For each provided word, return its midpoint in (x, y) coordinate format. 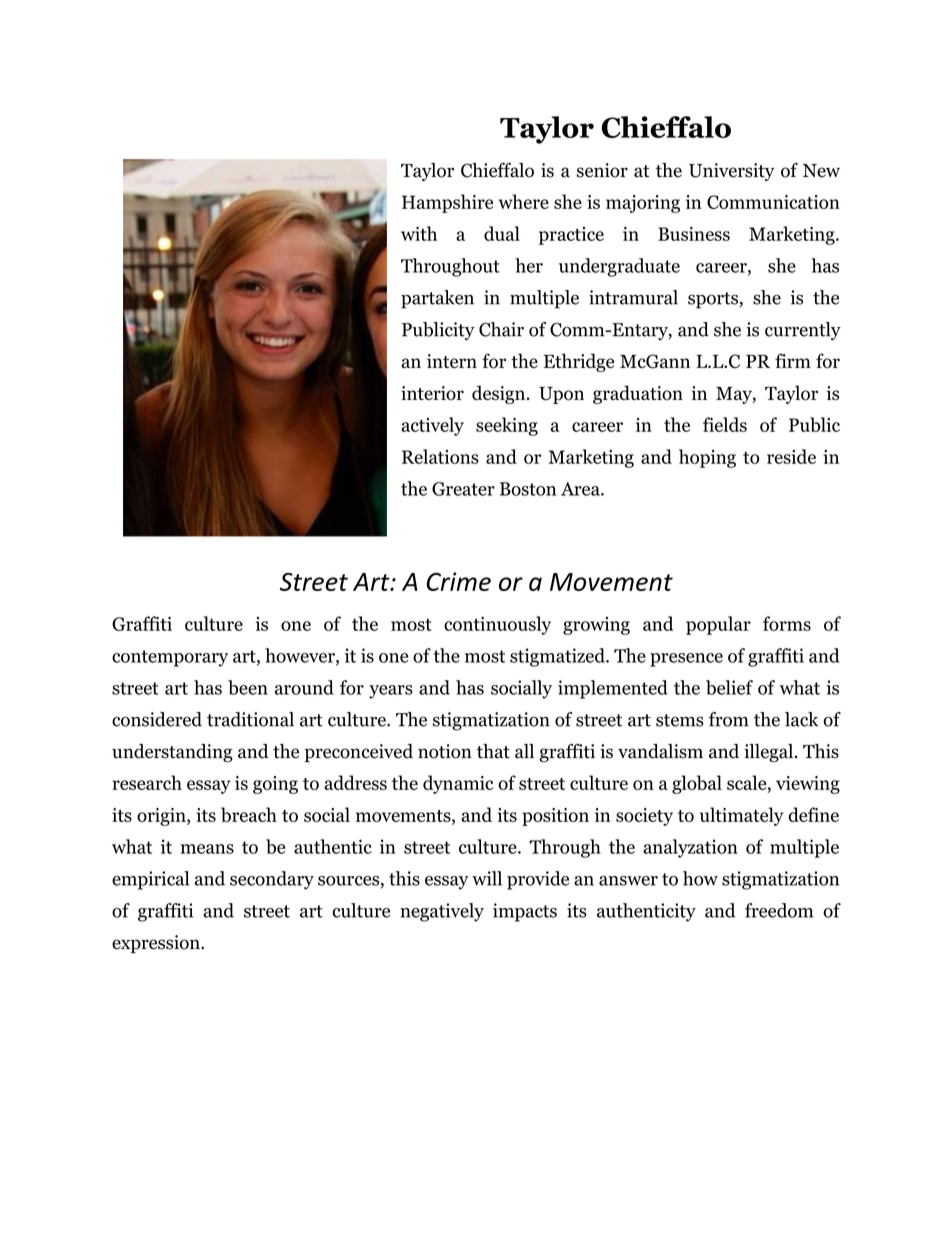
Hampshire (447, 203)
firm (793, 360)
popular (718, 625)
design (500, 394)
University (732, 172)
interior (432, 393)
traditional (250, 719)
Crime (458, 581)
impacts (525, 912)
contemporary (170, 658)
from (729, 719)
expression (157, 944)
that (493, 751)
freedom (779, 910)
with (419, 233)
